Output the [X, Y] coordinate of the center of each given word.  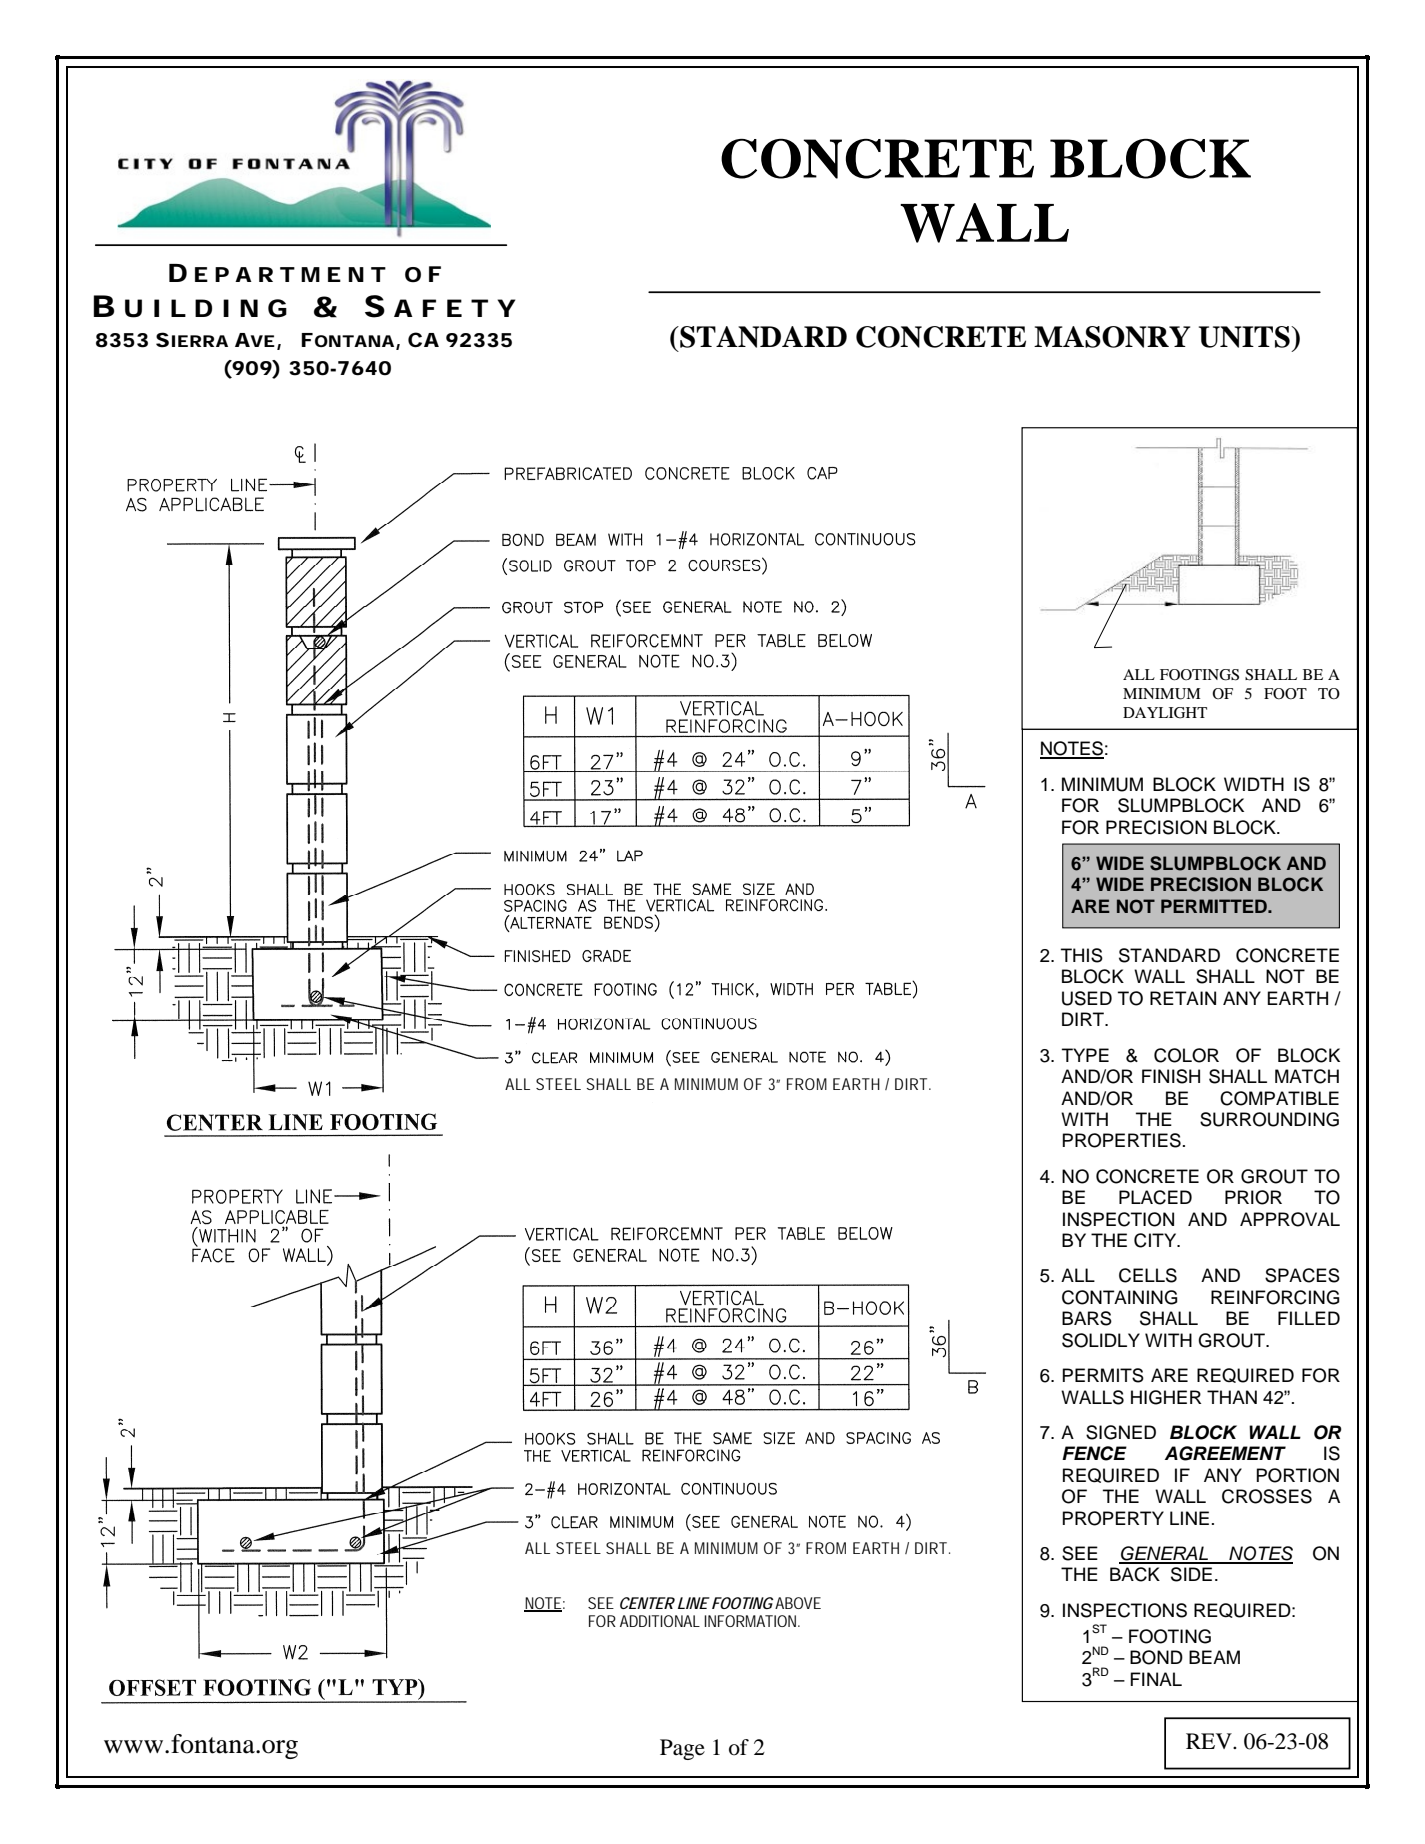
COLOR [1186, 1055]
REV [1210, 1741]
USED [1087, 998]
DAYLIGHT [1165, 713]
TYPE [1085, 1055]
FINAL [1156, 1679]
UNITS [1245, 337]
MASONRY [1112, 337]
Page [682, 1749]
